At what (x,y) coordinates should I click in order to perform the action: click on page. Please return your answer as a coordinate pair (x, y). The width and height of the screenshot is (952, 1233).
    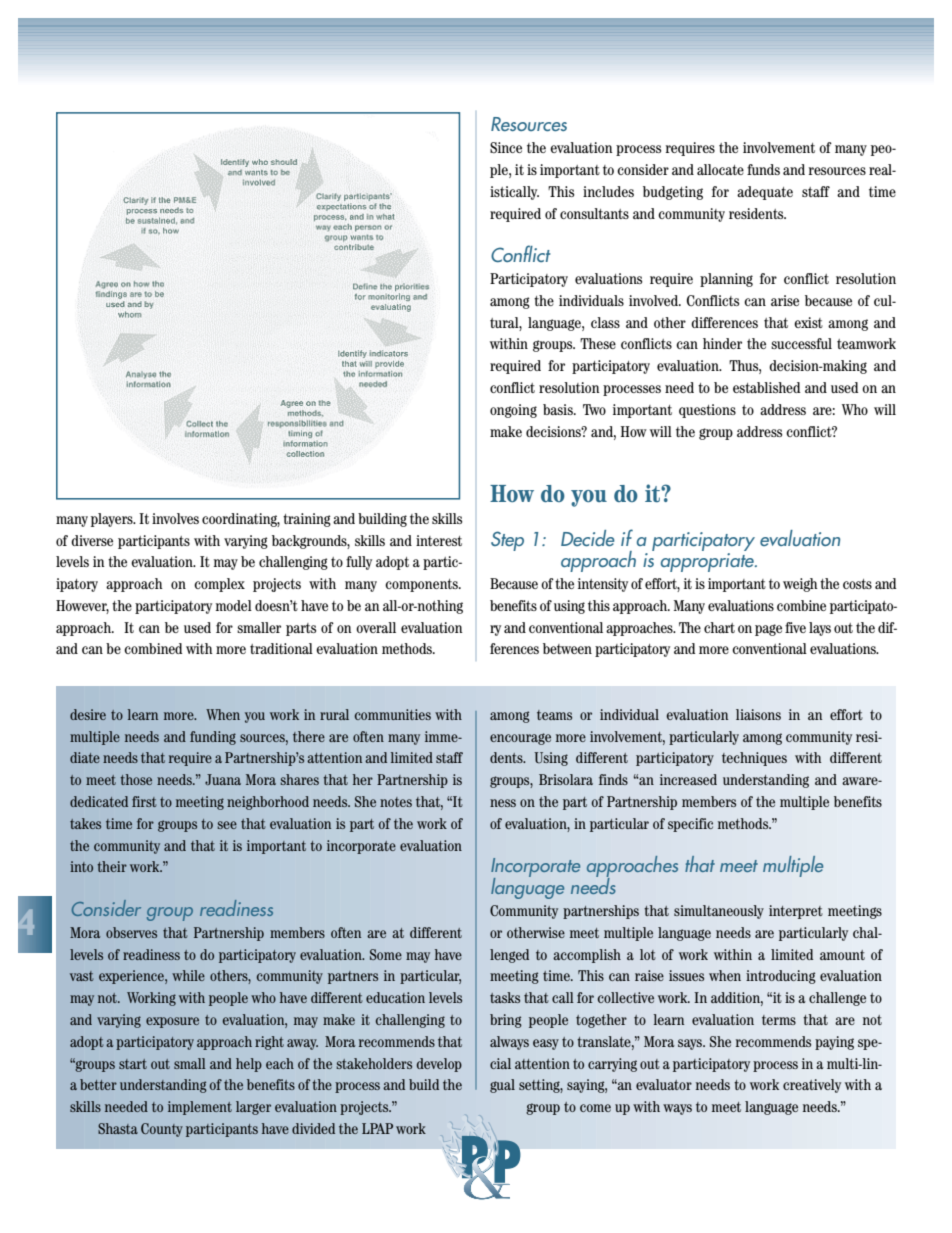
    Looking at the image, I should click on (768, 630).
